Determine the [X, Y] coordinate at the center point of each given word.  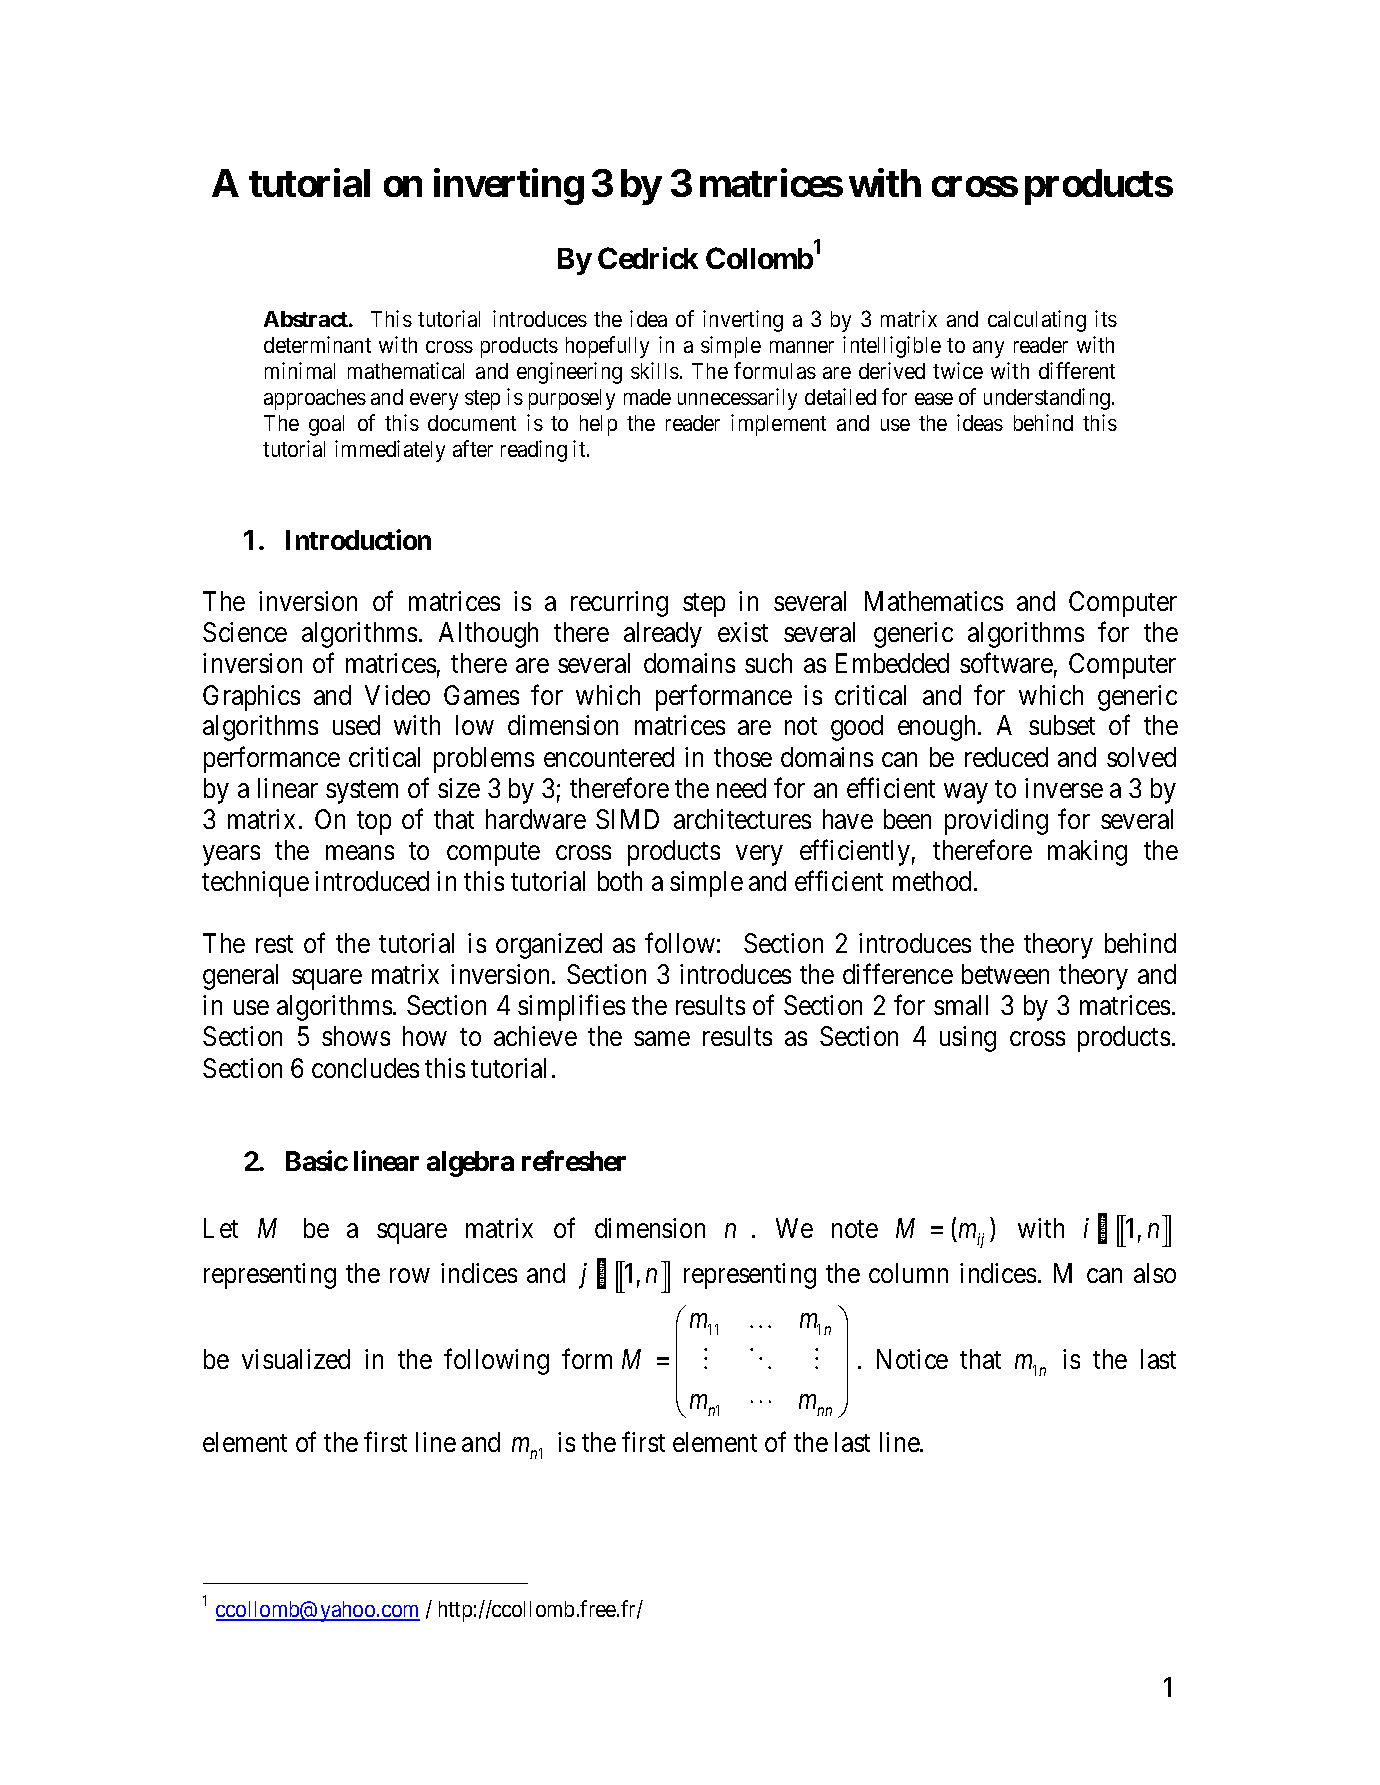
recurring [619, 604]
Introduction [358, 539]
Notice [912, 1359]
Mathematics [934, 601]
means [360, 852]
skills [655, 370]
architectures [742, 819]
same [662, 1039]
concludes [365, 1068]
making [1087, 853]
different [1077, 370]
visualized [296, 1359]
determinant [317, 344]
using [968, 1039]
